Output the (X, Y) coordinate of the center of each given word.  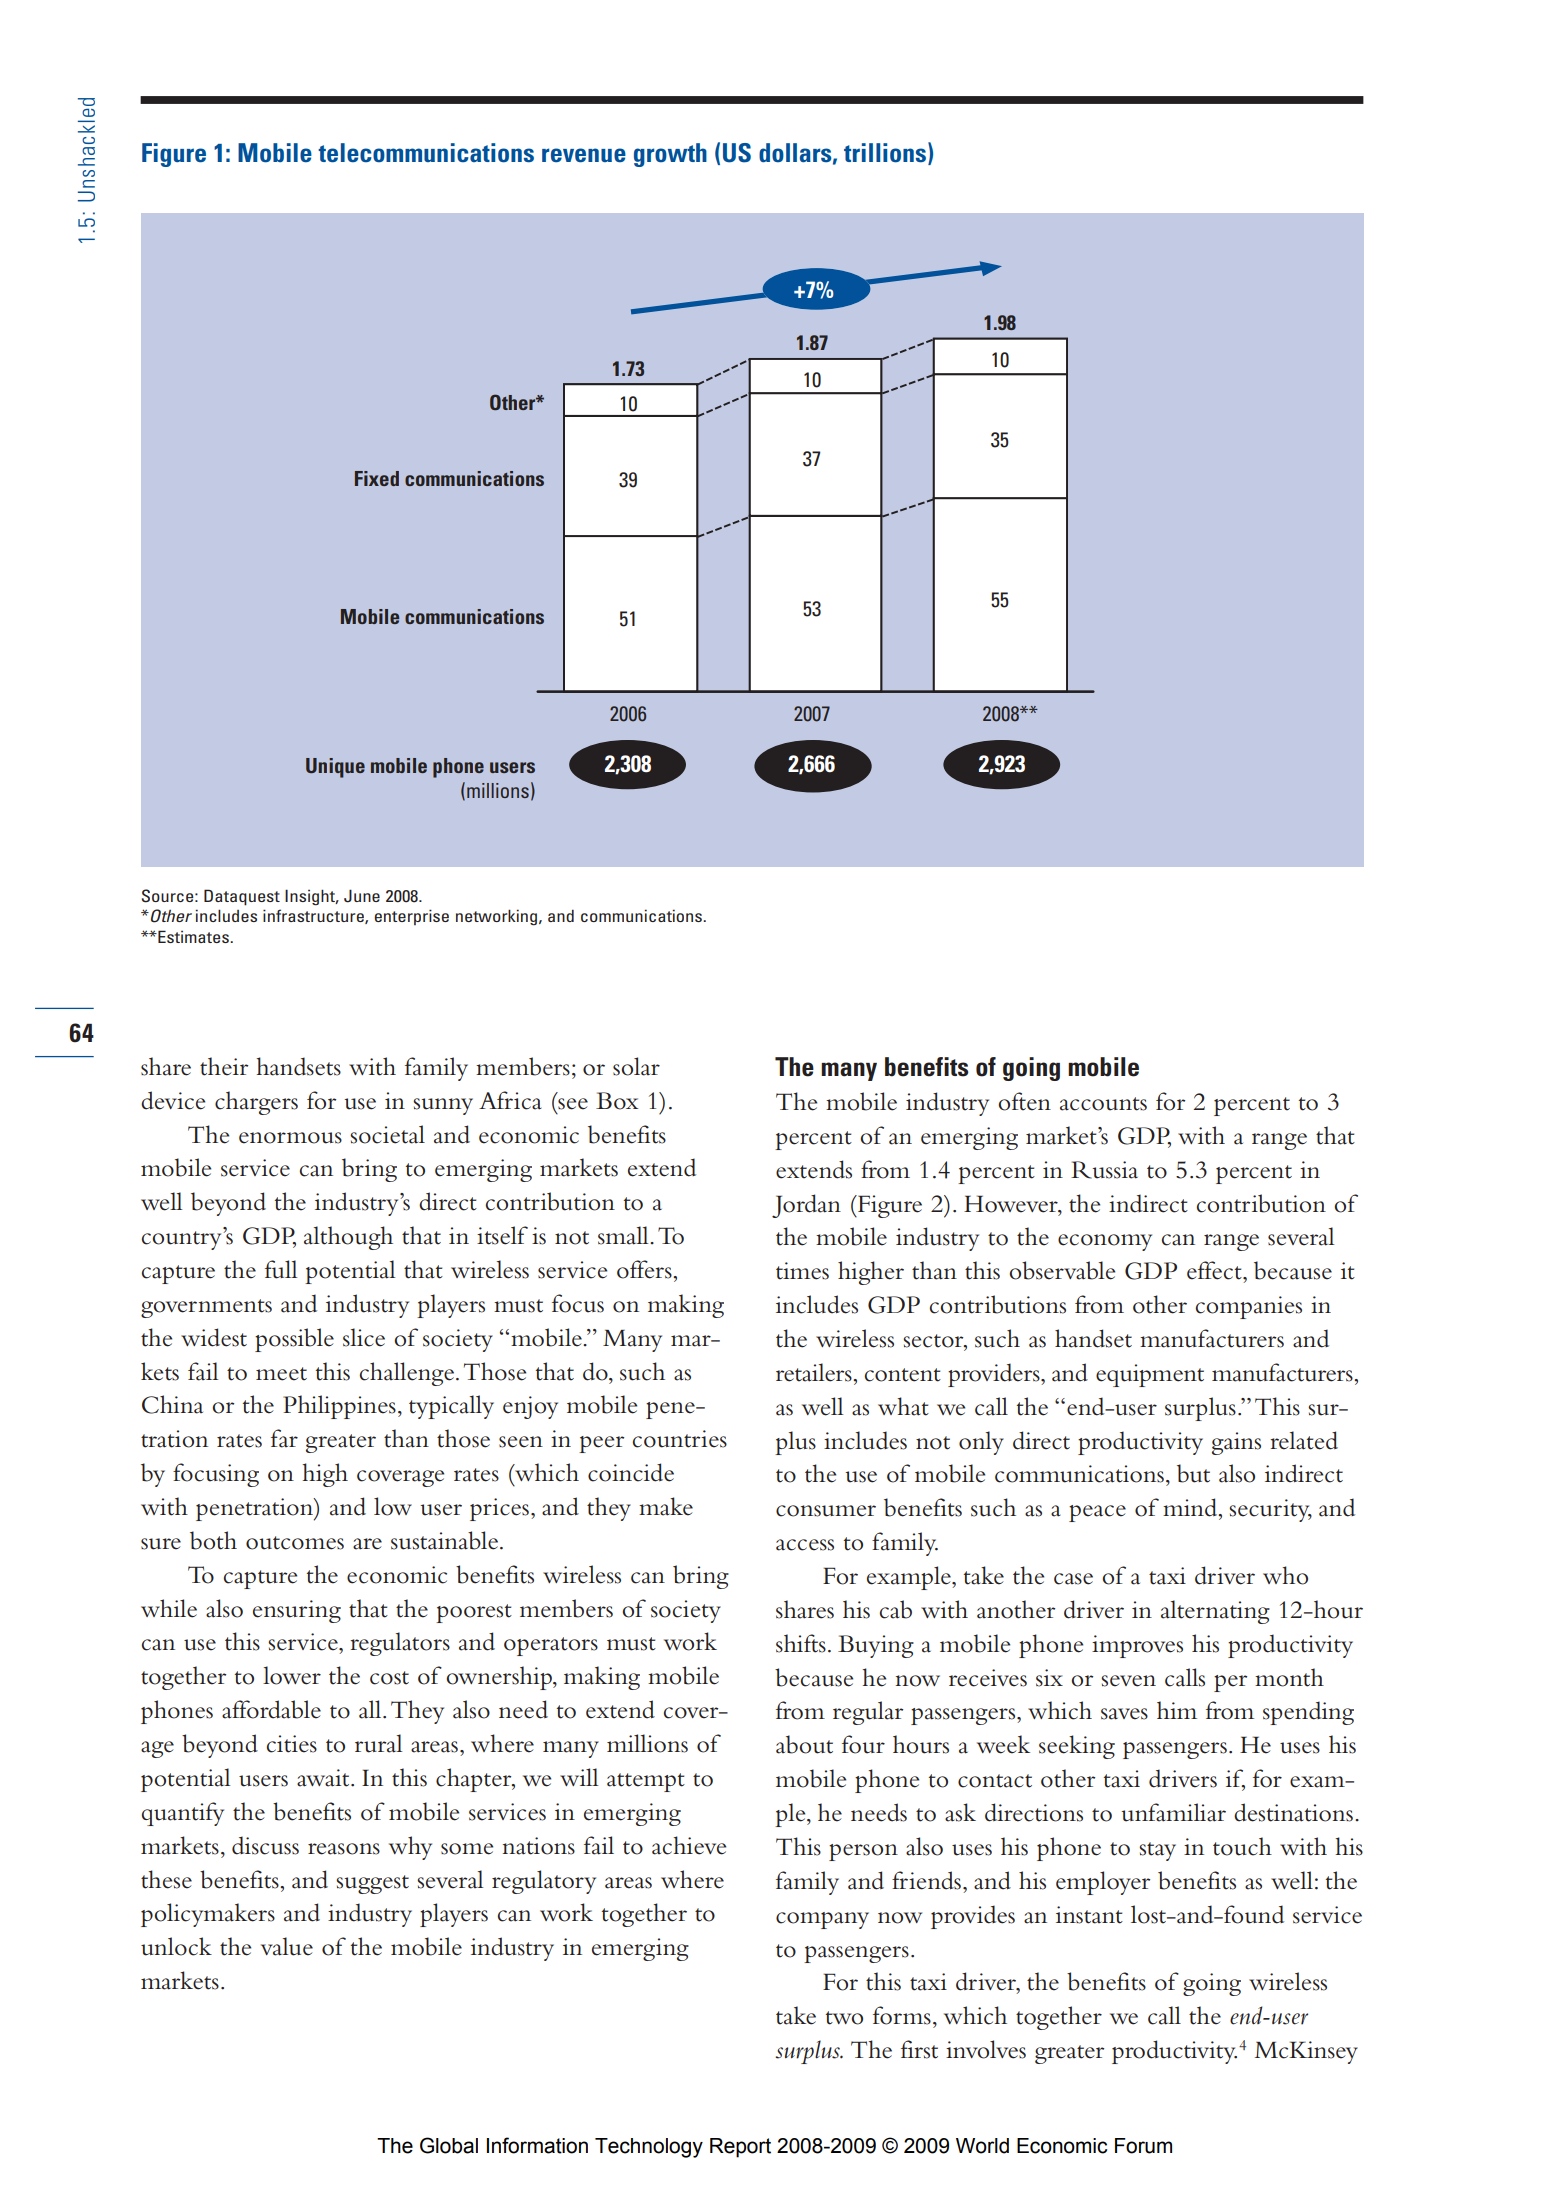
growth (670, 155)
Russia (1104, 1170)
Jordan (806, 1206)
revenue (584, 155)
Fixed (377, 478)
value (287, 1946)
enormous (290, 1138)
